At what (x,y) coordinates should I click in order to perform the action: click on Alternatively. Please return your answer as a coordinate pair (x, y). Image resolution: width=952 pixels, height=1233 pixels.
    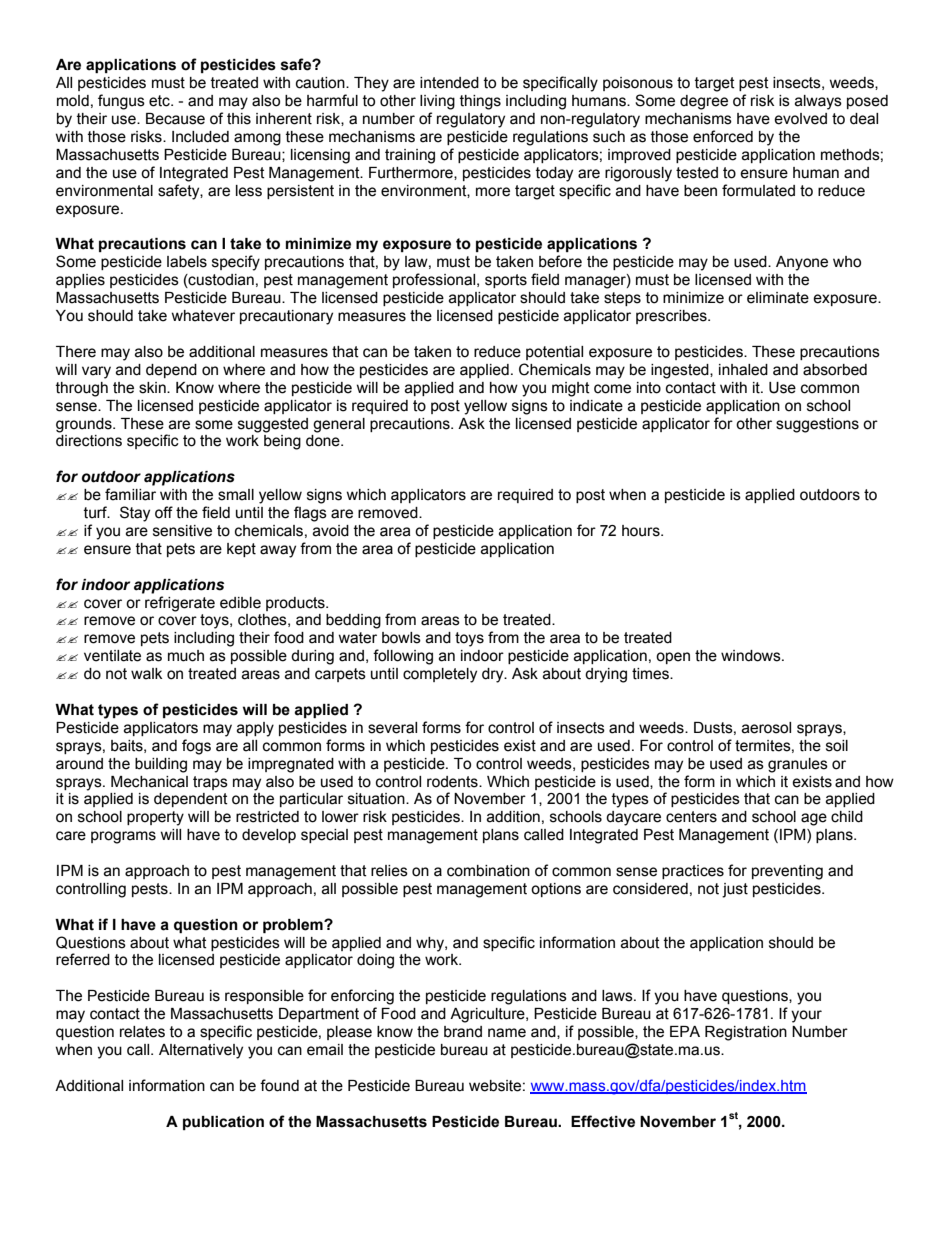
    Looking at the image, I should click on (201, 1051).
